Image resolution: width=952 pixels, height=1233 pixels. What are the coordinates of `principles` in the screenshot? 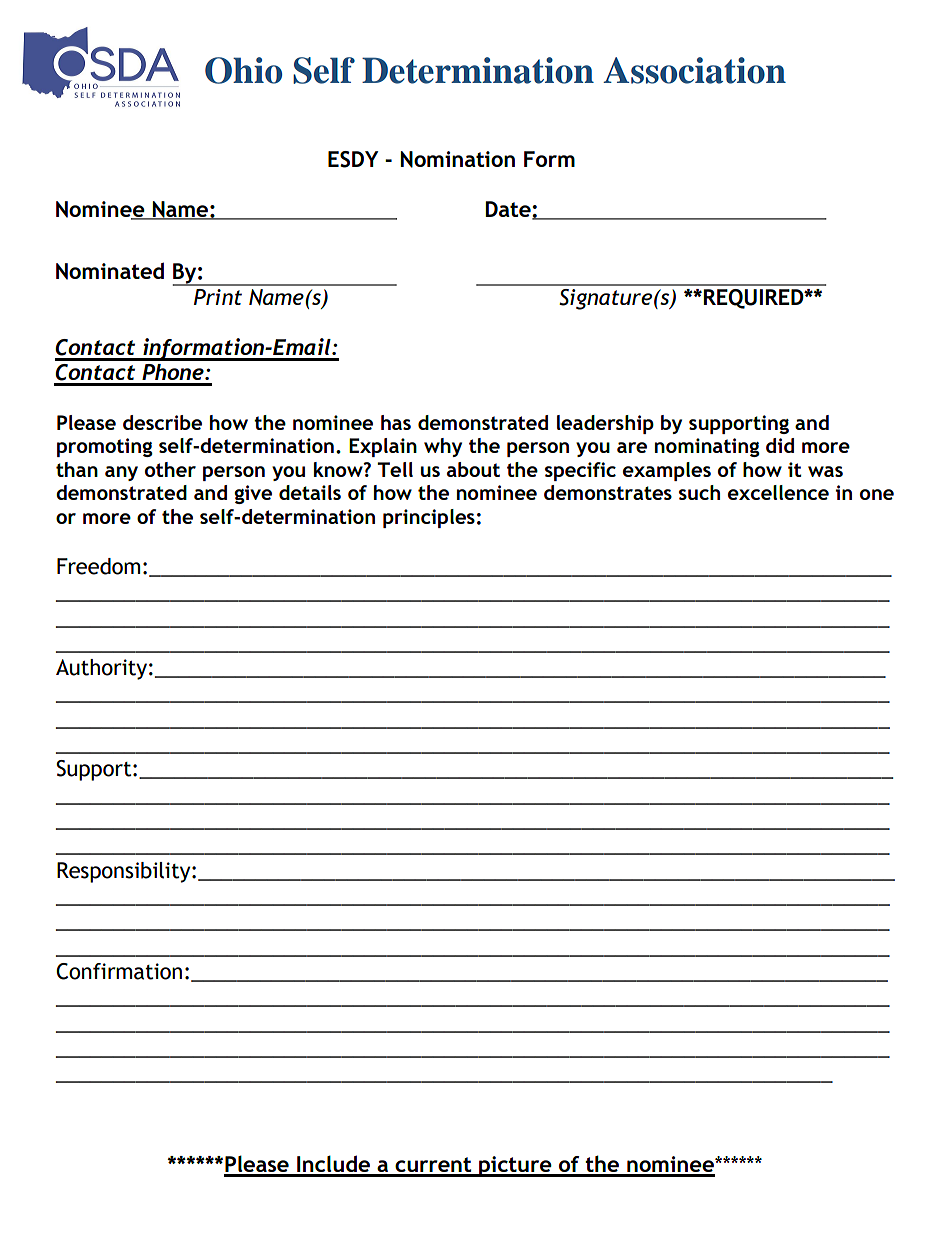 It's located at (429, 518).
